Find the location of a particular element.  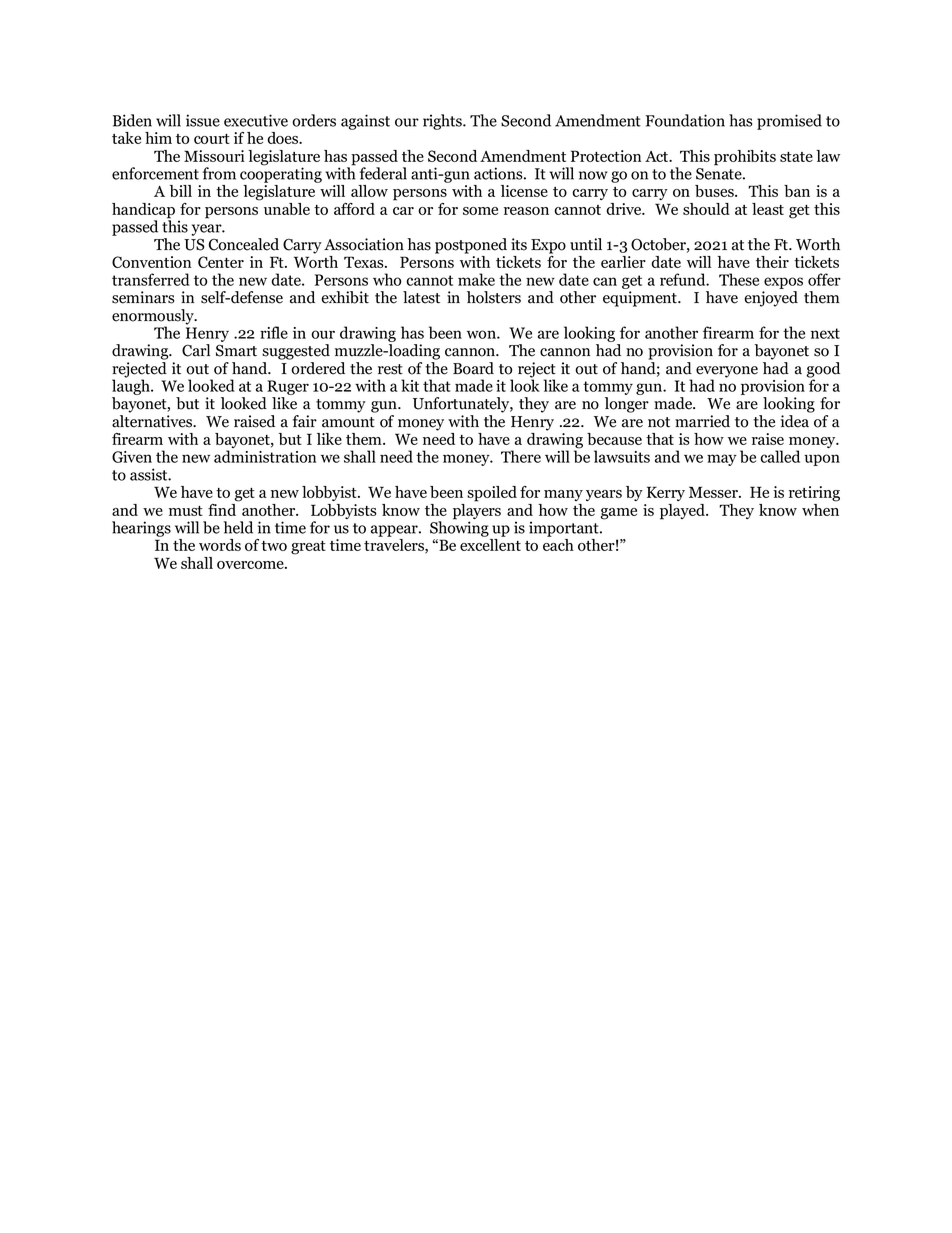

rights is located at coordinates (443, 122).
